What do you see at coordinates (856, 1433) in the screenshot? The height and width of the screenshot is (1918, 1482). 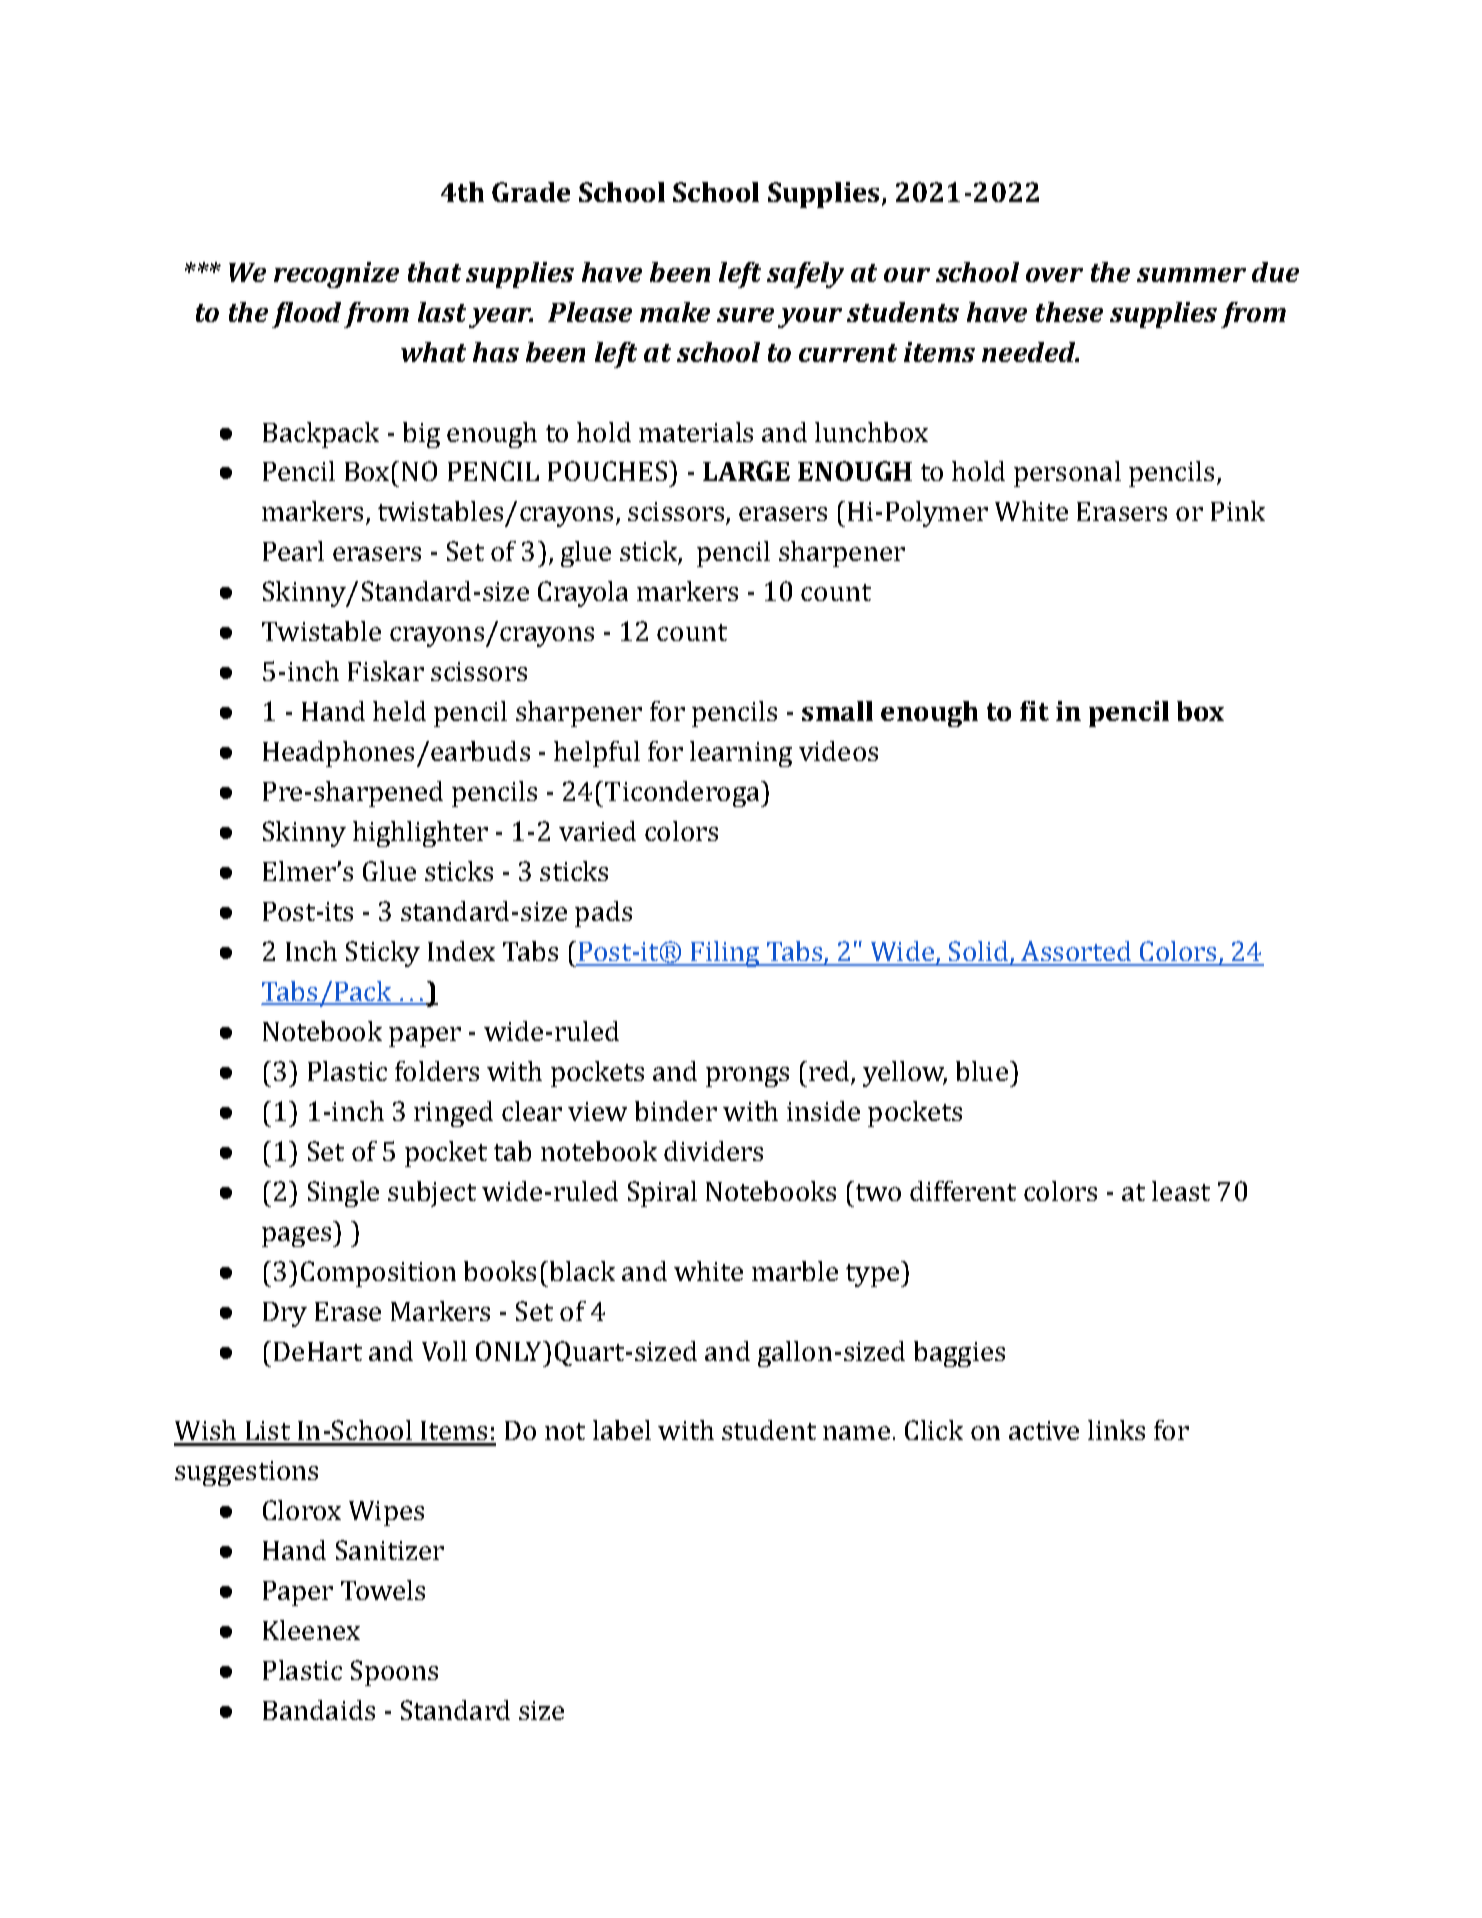 I see `name` at bounding box center [856, 1433].
